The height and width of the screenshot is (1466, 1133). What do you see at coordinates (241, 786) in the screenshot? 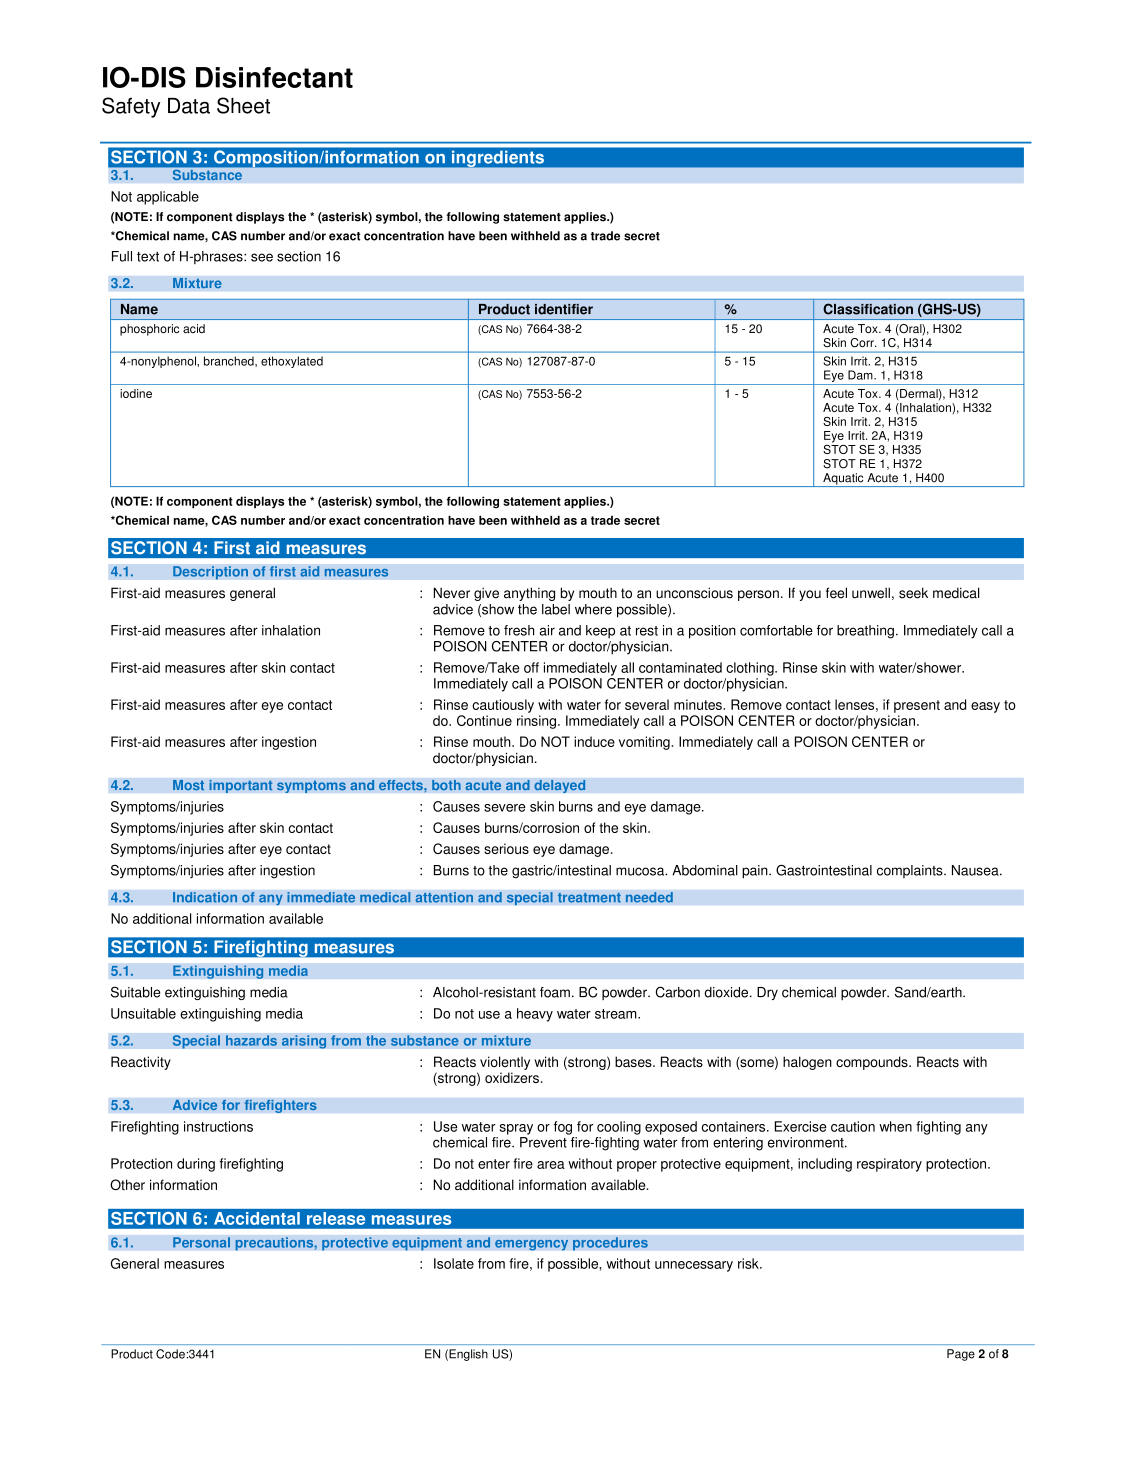
I see `important` at bounding box center [241, 786].
